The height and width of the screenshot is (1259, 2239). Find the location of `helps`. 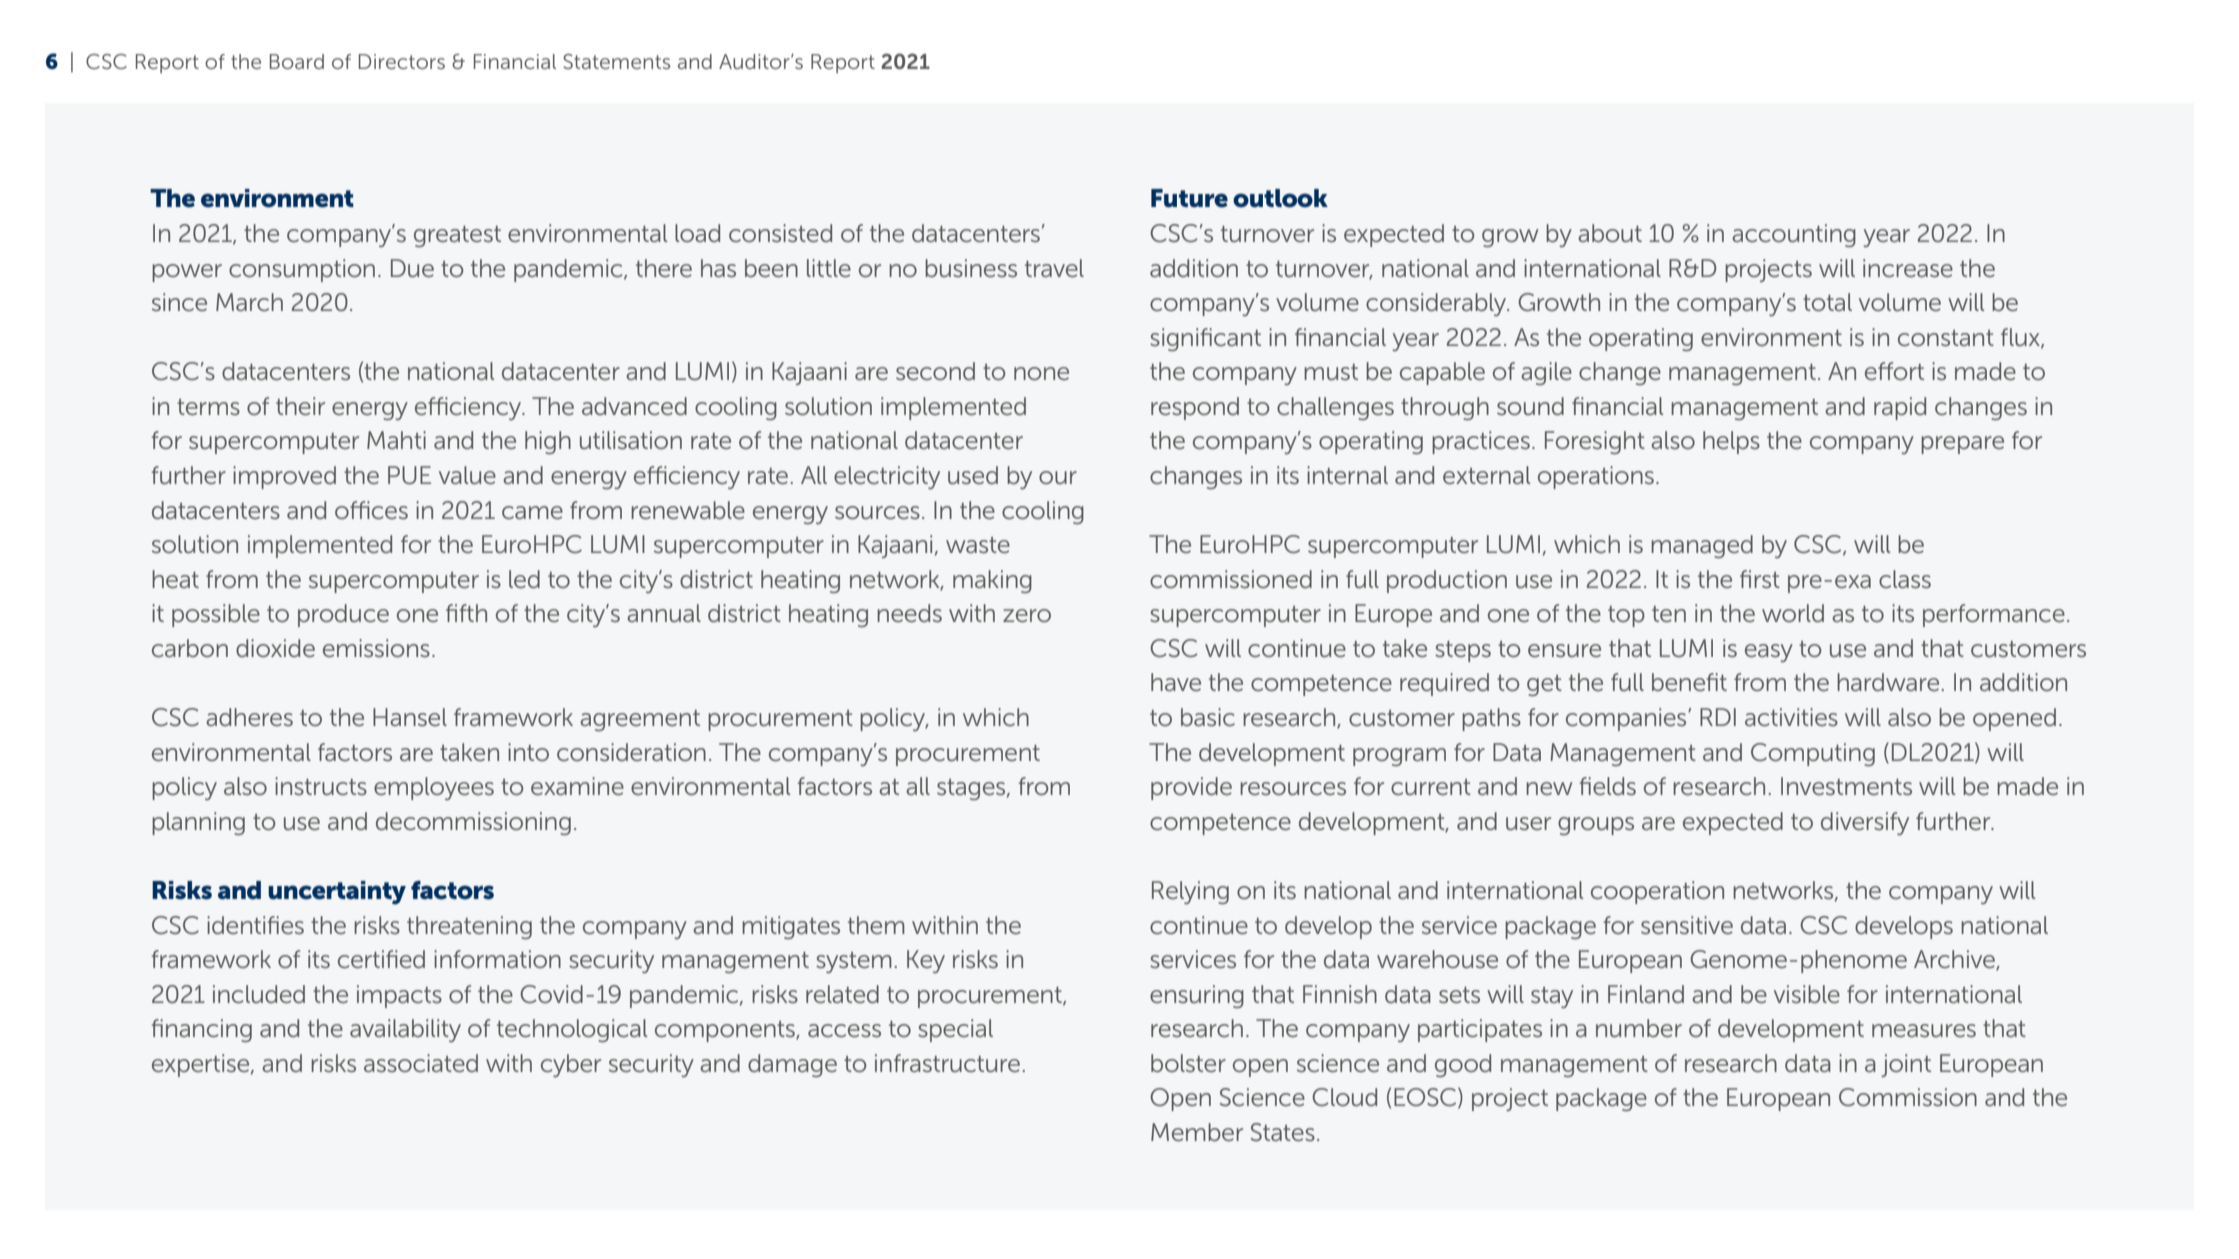

helps is located at coordinates (1731, 442).
